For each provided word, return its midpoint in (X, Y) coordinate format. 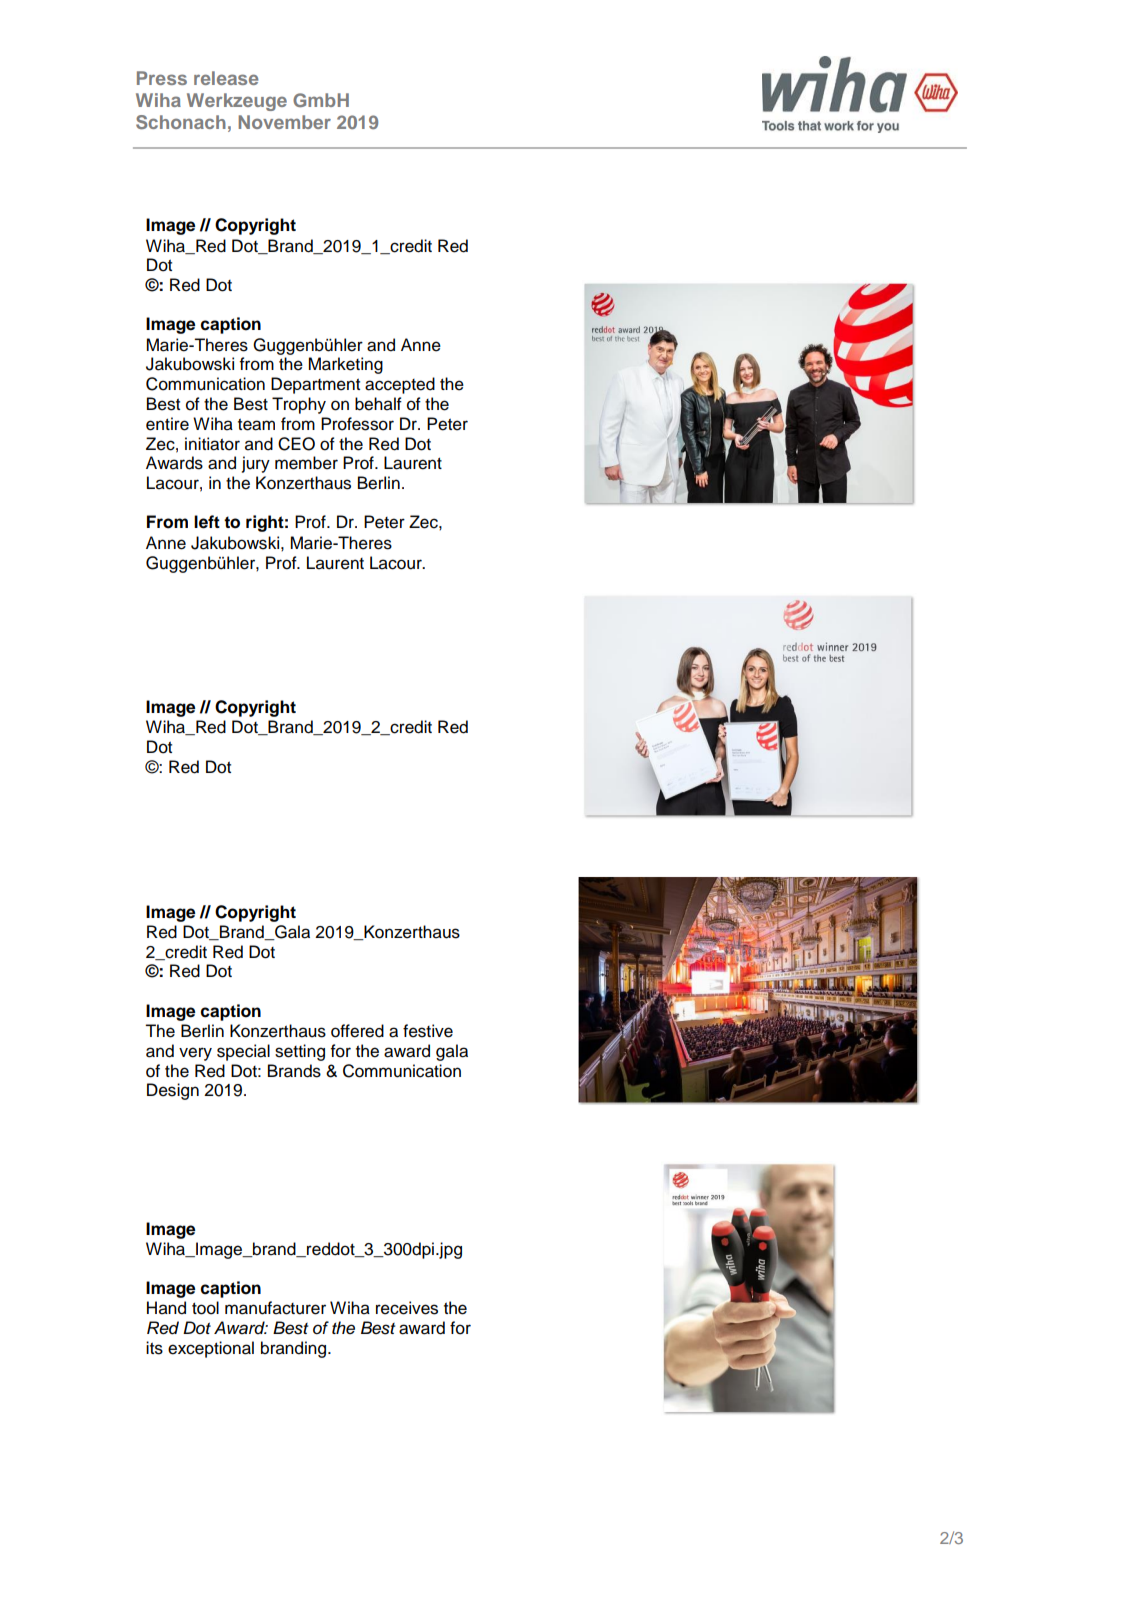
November (284, 122)
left (207, 522)
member (306, 463)
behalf (378, 404)
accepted (400, 385)
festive (428, 1031)
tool (205, 1308)
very (195, 1054)
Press (162, 78)
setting (300, 1052)
